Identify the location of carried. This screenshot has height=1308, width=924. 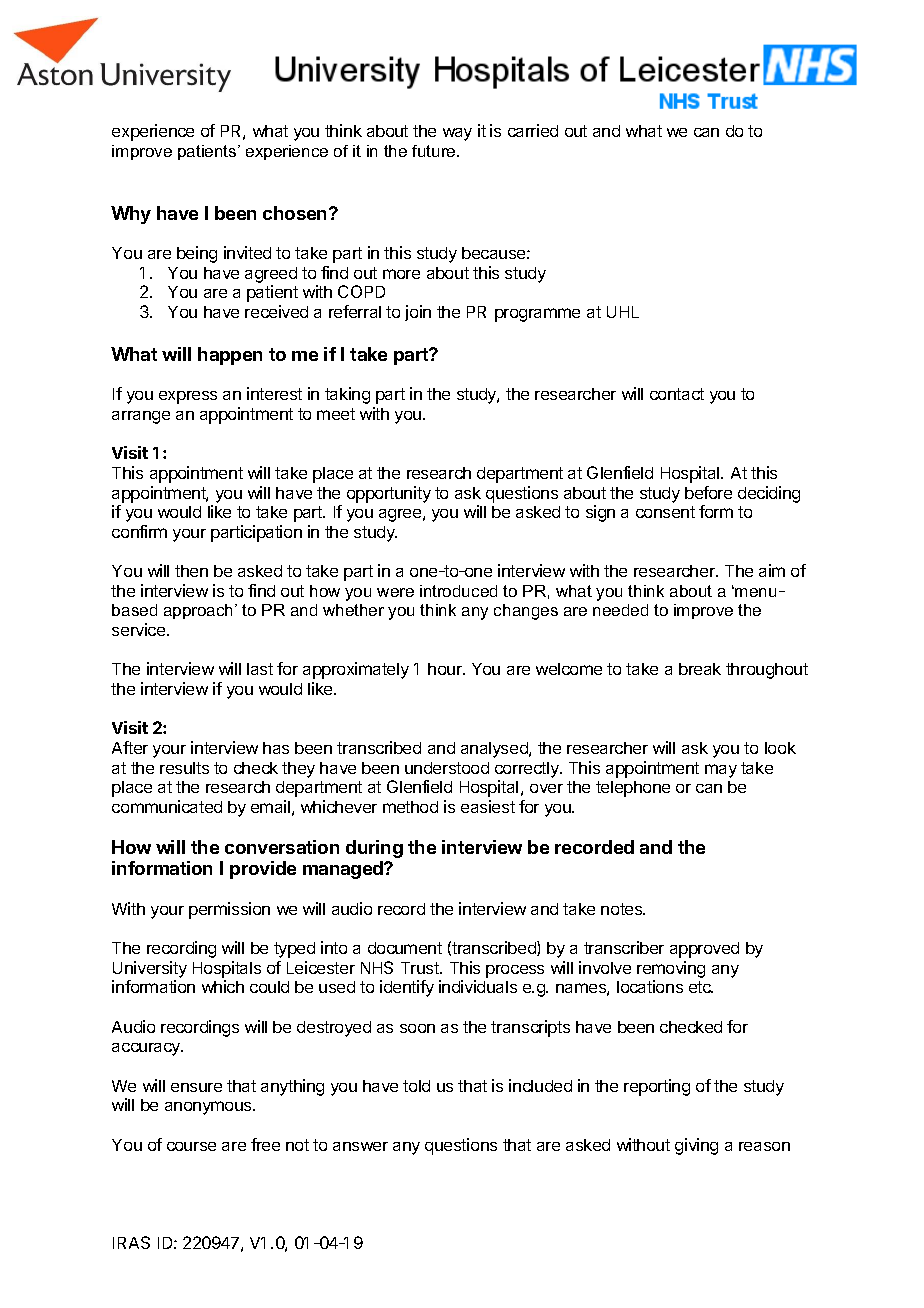
(533, 130).
